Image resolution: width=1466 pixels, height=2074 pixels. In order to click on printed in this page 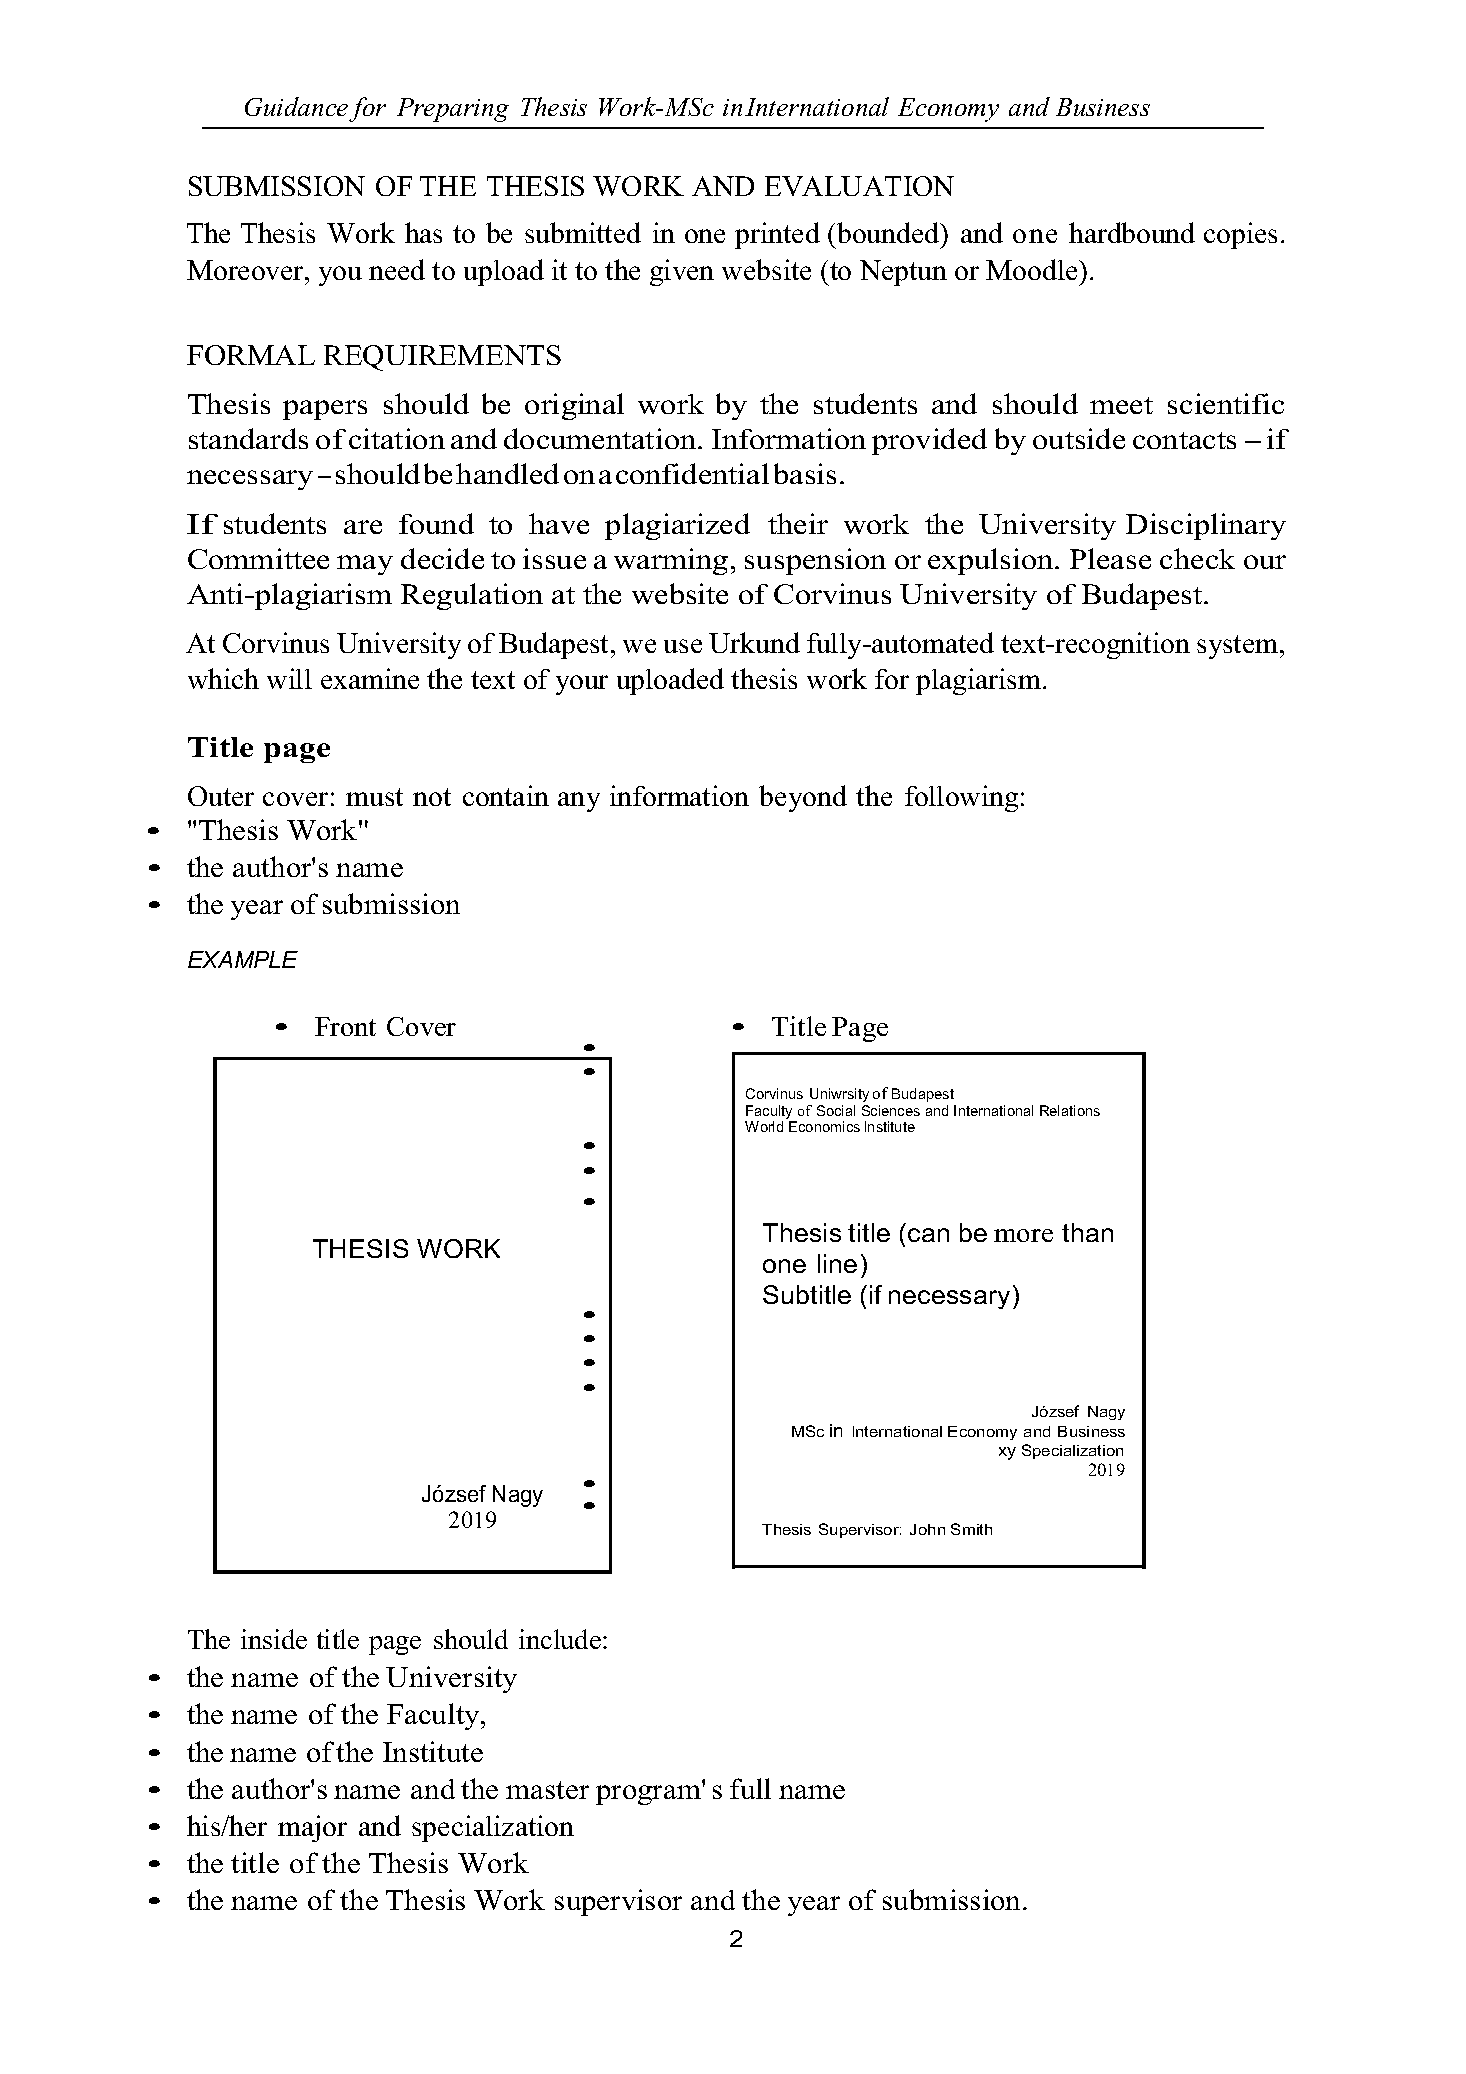, I will do `click(777, 235)`.
